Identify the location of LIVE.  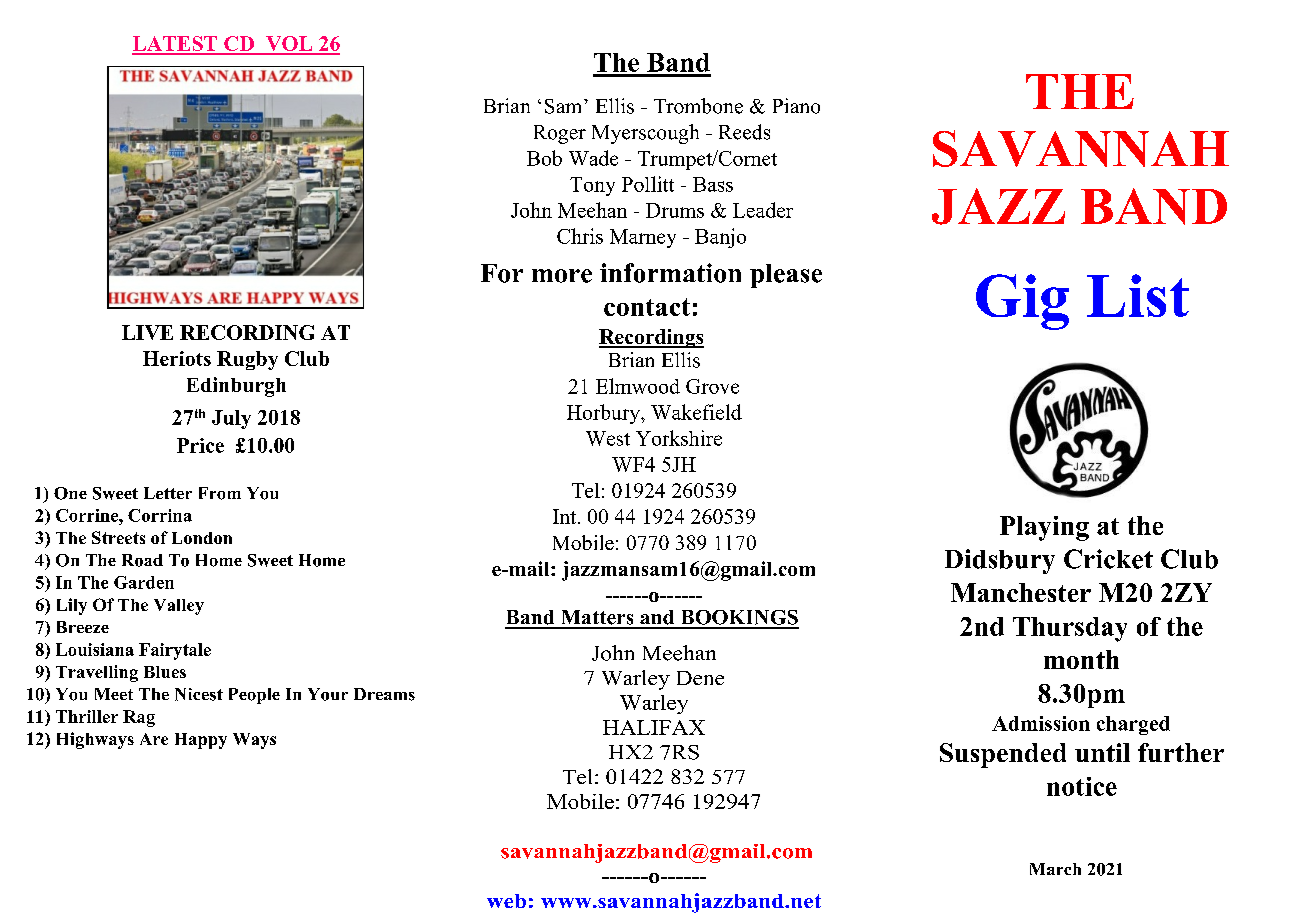
(147, 332).
